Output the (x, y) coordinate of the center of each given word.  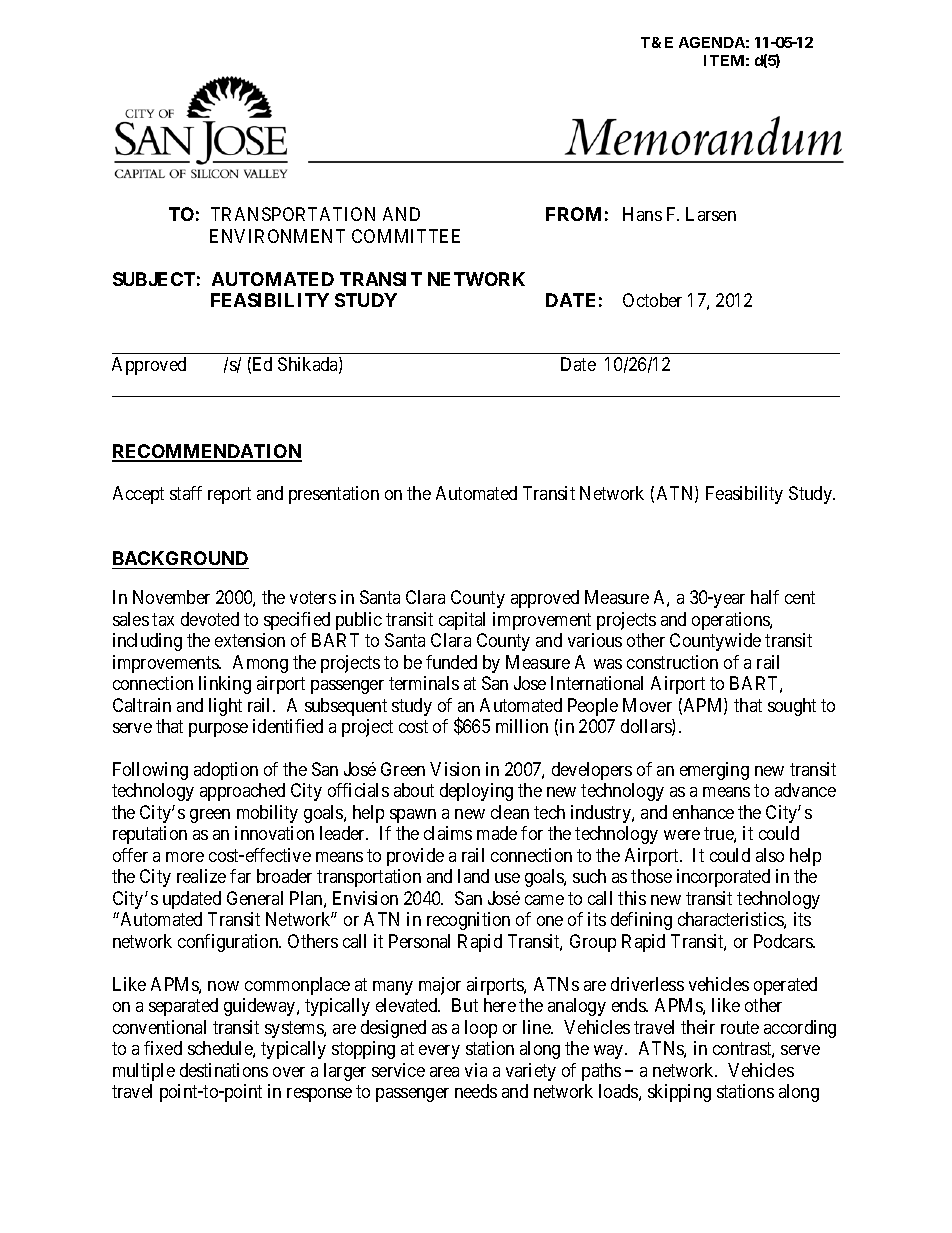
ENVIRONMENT (277, 236)
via (476, 1070)
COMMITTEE (406, 236)
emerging (714, 771)
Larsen (711, 214)
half (765, 597)
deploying (476, 792)
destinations (224, 1070)
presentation (334, 495)
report (229, 496)
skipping (679, 1093)
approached (242, 792)
